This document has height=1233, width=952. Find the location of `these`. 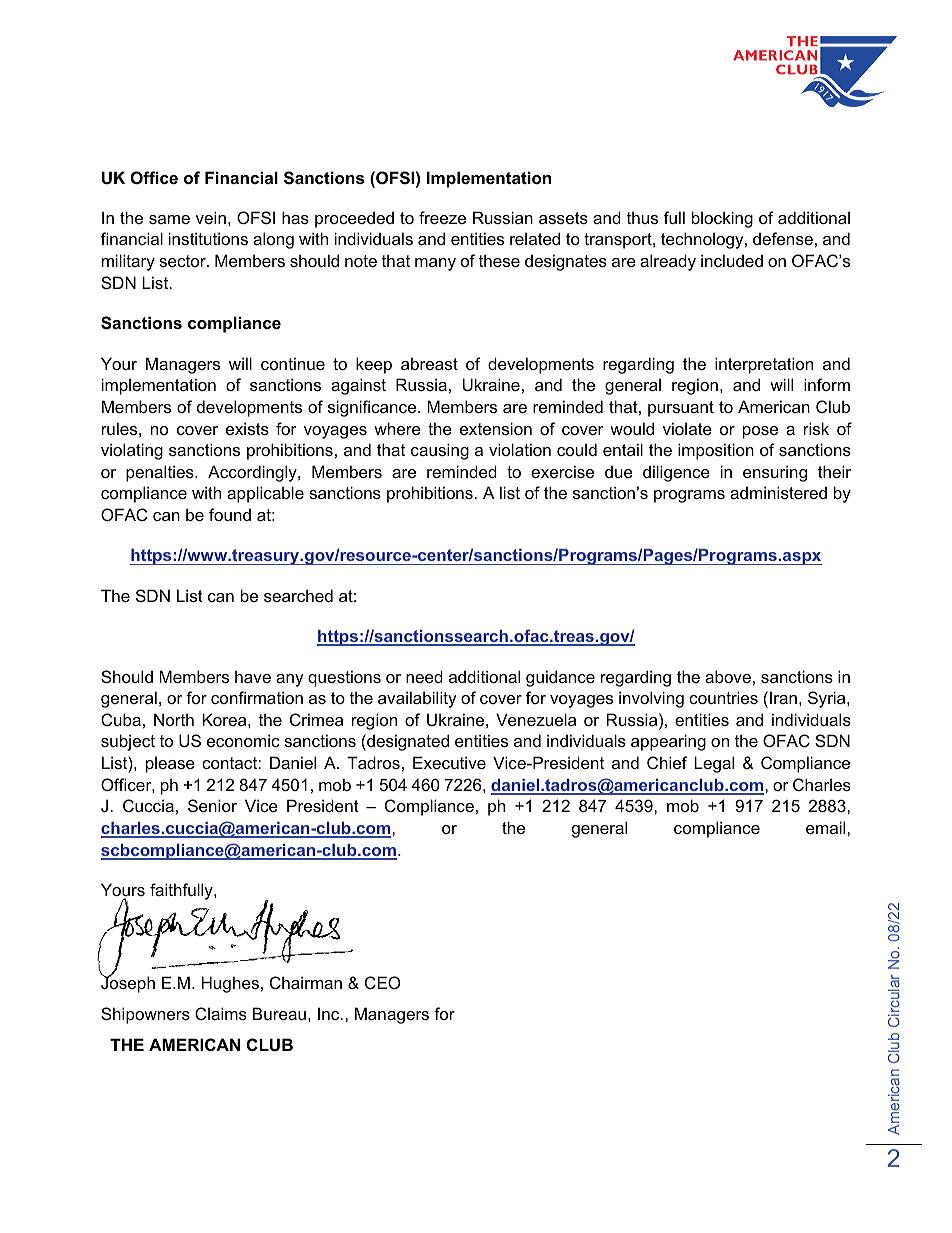

these is located at coordinates (499, 260).
